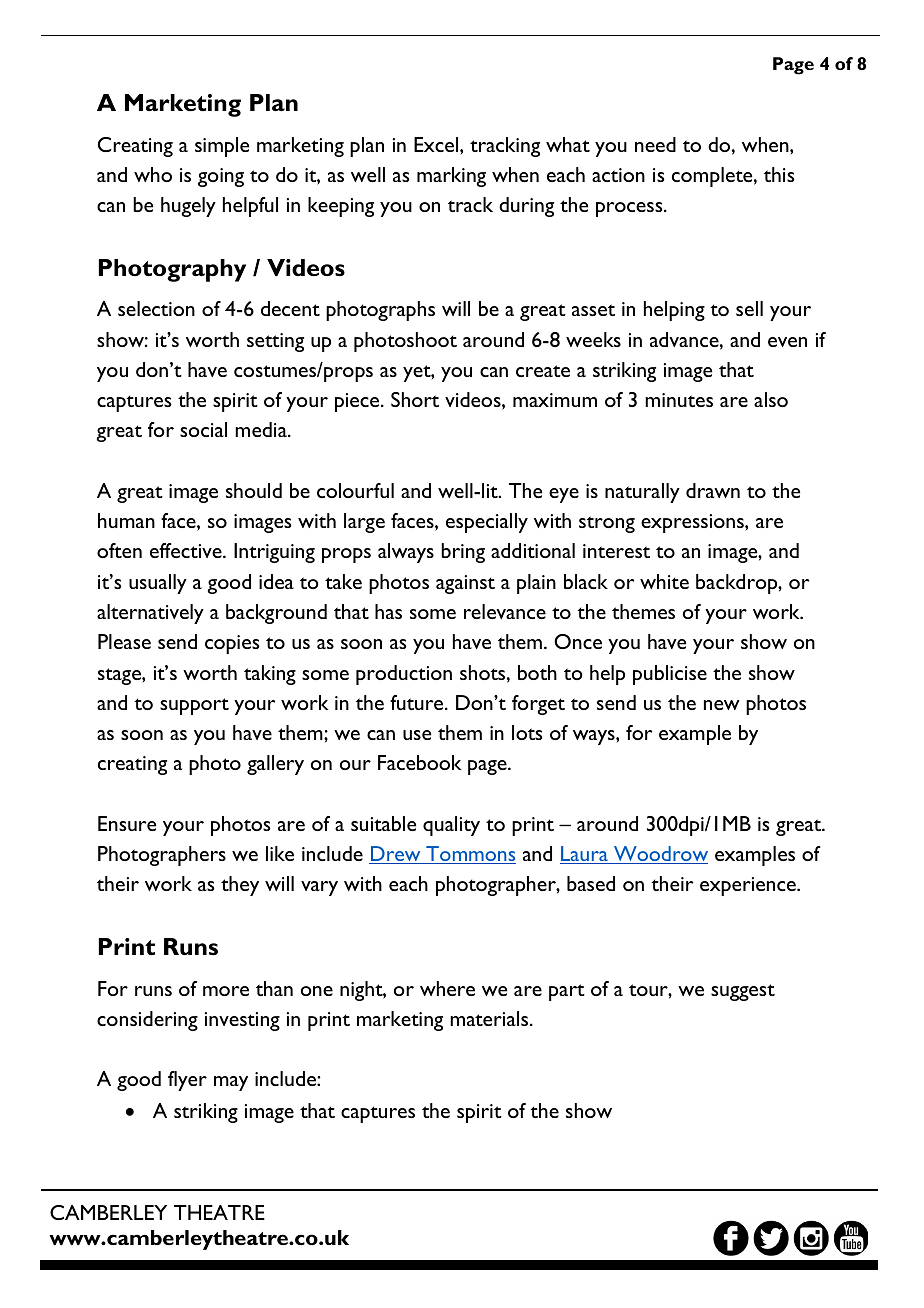 The height and width of the screenshot is (1308, 924). Describe the element at coordinates (465, 584) in the screenshot. I see `against` at that location.
